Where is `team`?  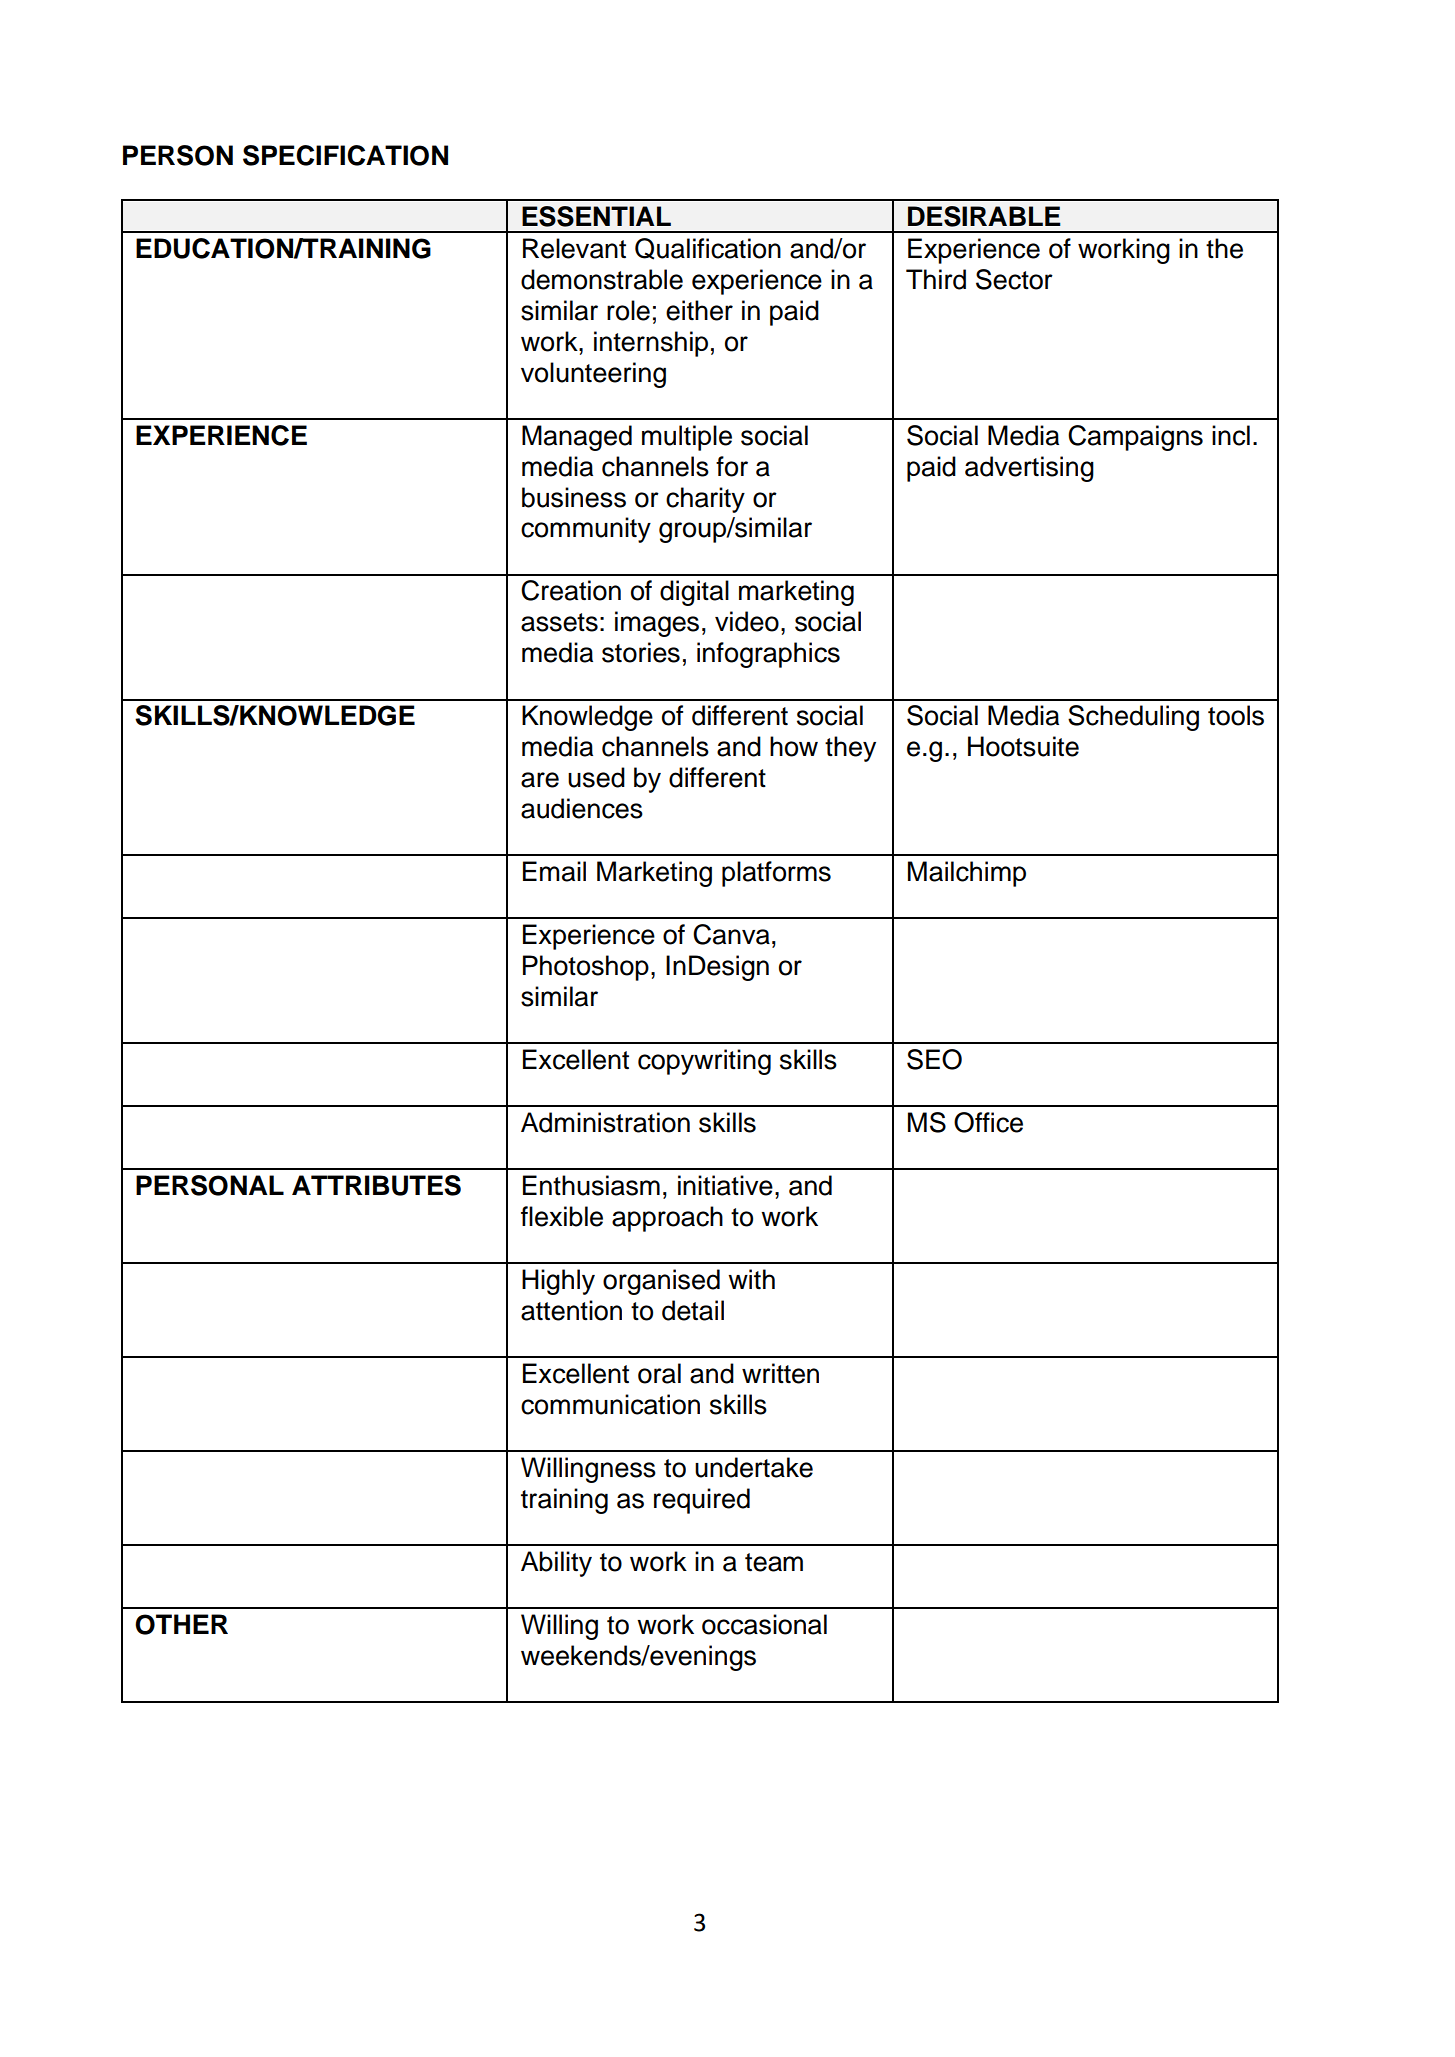
team is located at coordinates (774, 1562).
